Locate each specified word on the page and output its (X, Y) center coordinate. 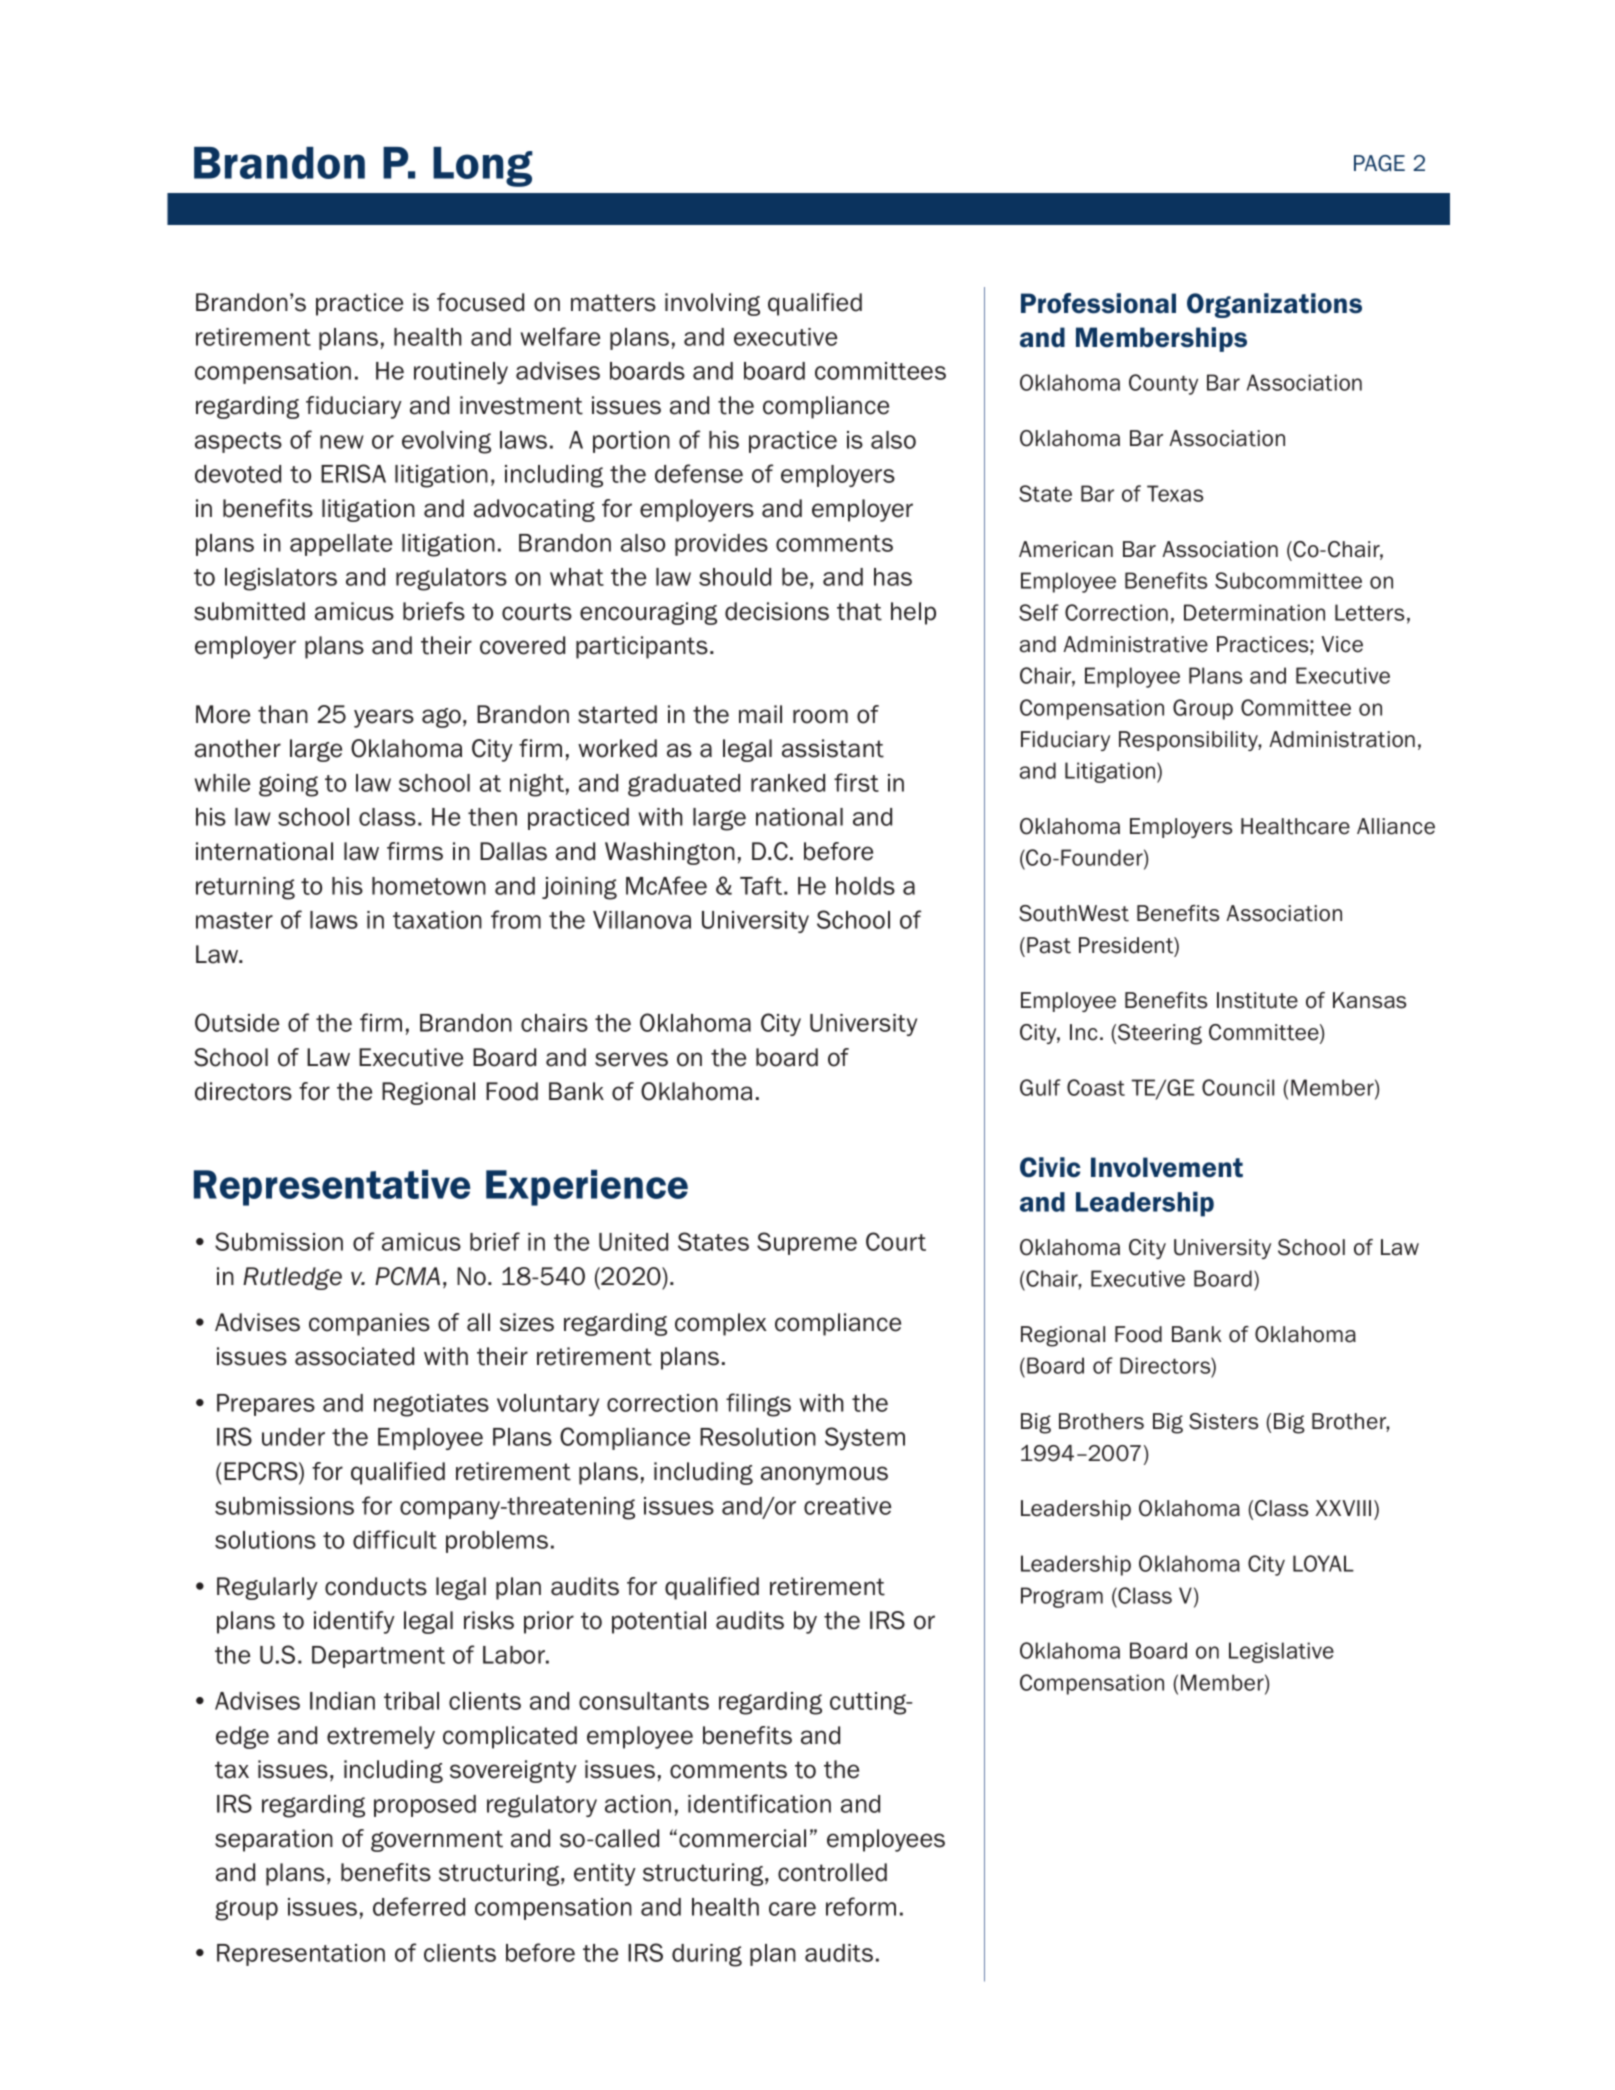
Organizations (1274, 305)
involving (712, 304)
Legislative (1281, 1652)
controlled (832, 1872)
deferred (419, 1906)
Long (483, 167)
